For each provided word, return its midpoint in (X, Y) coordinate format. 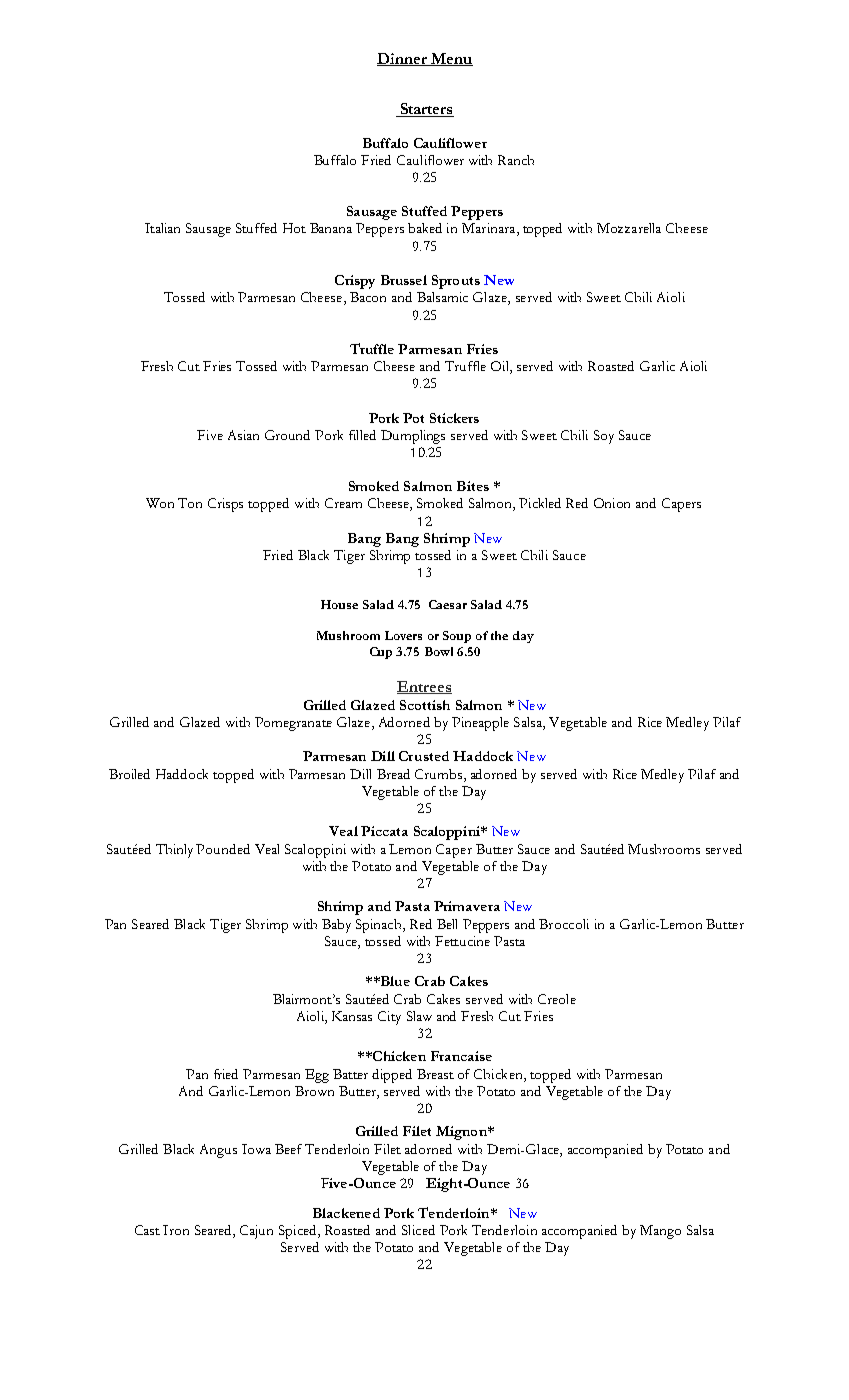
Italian (162, 228)
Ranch (516, 160)
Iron (176, 1230)
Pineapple (480, 724)
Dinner (403, 59)
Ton (190, 503)
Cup (381, 653)
